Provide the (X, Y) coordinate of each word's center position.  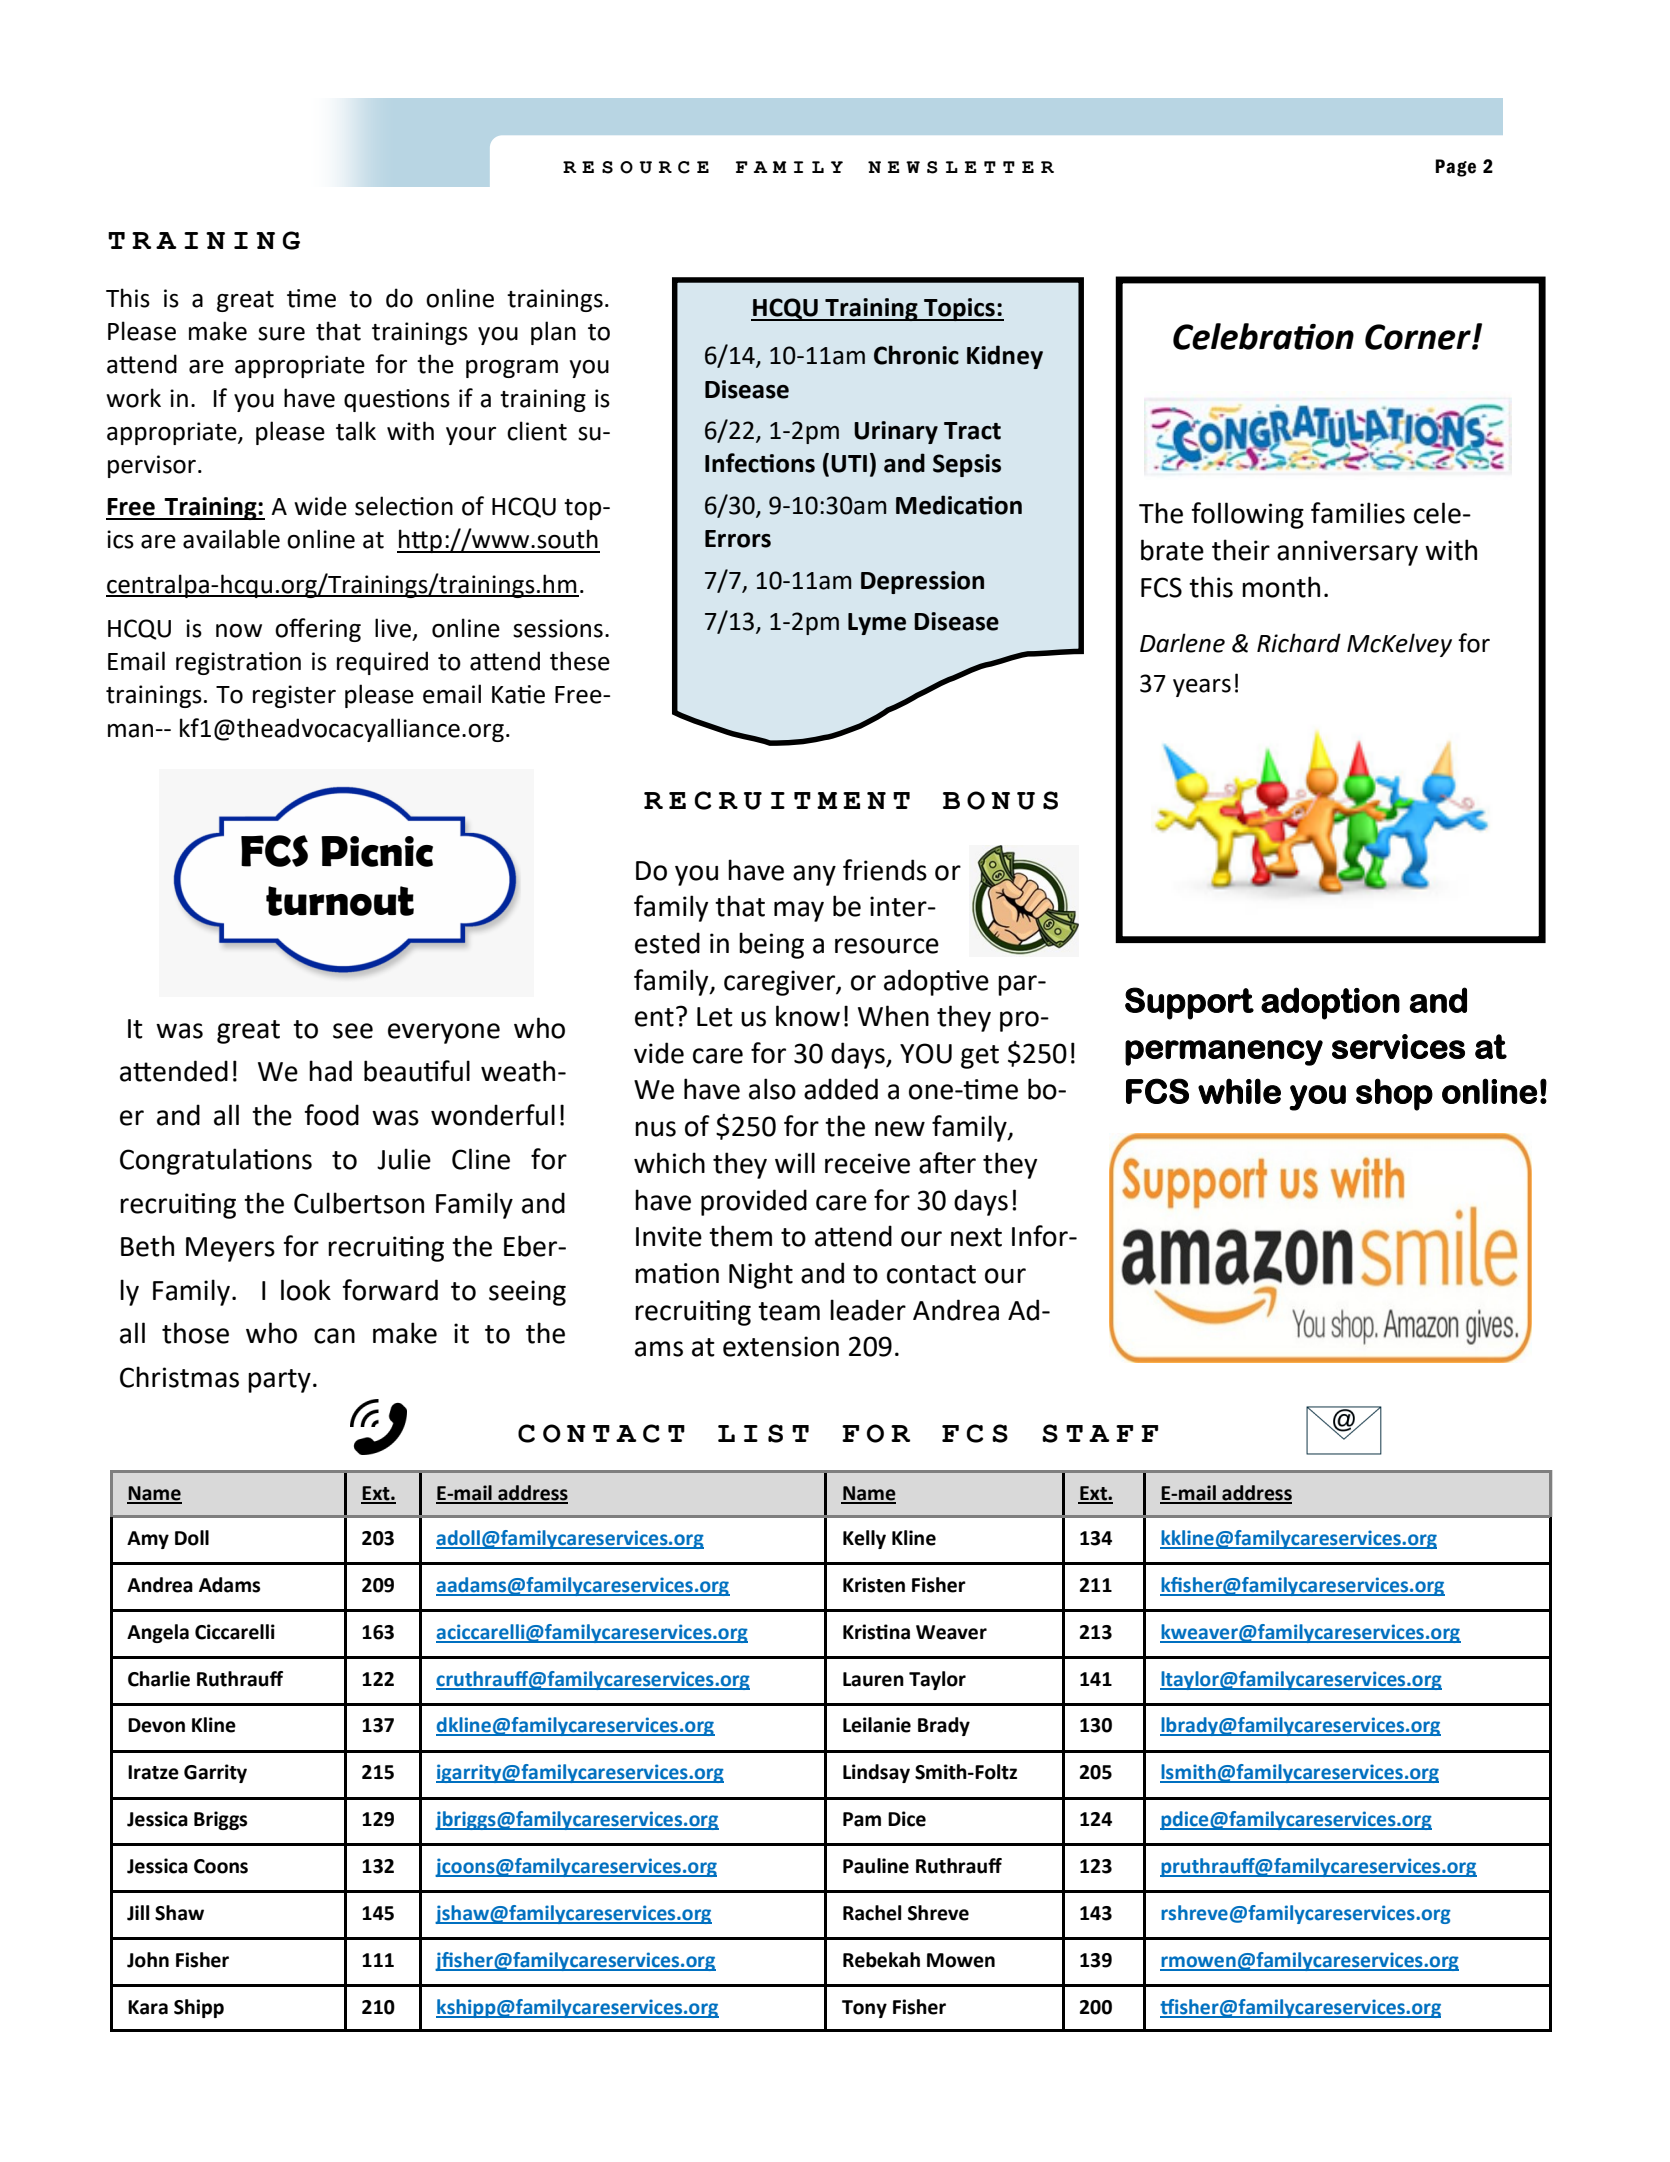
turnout (340, 901)
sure (281, 334)
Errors (738, 539)
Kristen (874, 1585)
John (148, 1960)
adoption (1330, 1003)
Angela (158, 1633)
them (740, 1236)
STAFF (1100, 1433)
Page (1455, 168)
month (1281, 587)
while (1239, 1091)
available (231, 539)
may (799, 911)
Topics (959, 309)
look (306, 1290)
